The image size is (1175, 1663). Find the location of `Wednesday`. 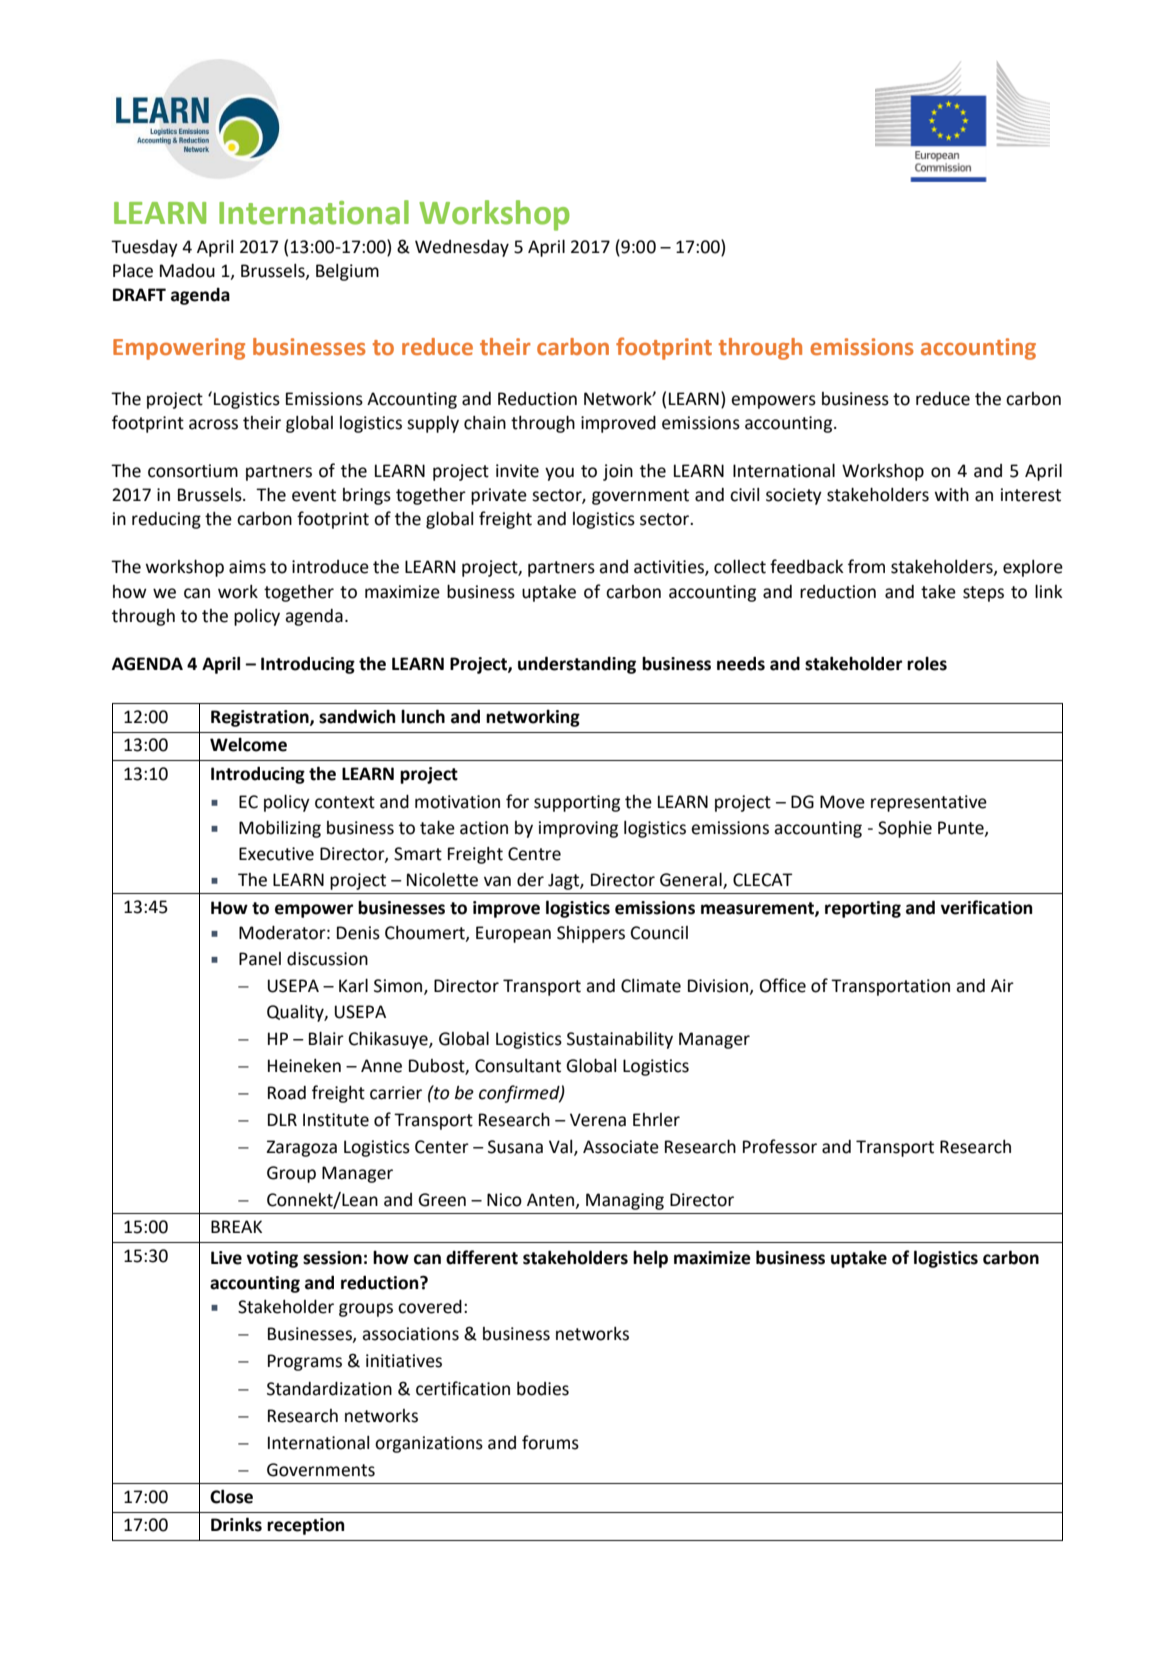

Wednesday is located at coordinates (462, 248).
